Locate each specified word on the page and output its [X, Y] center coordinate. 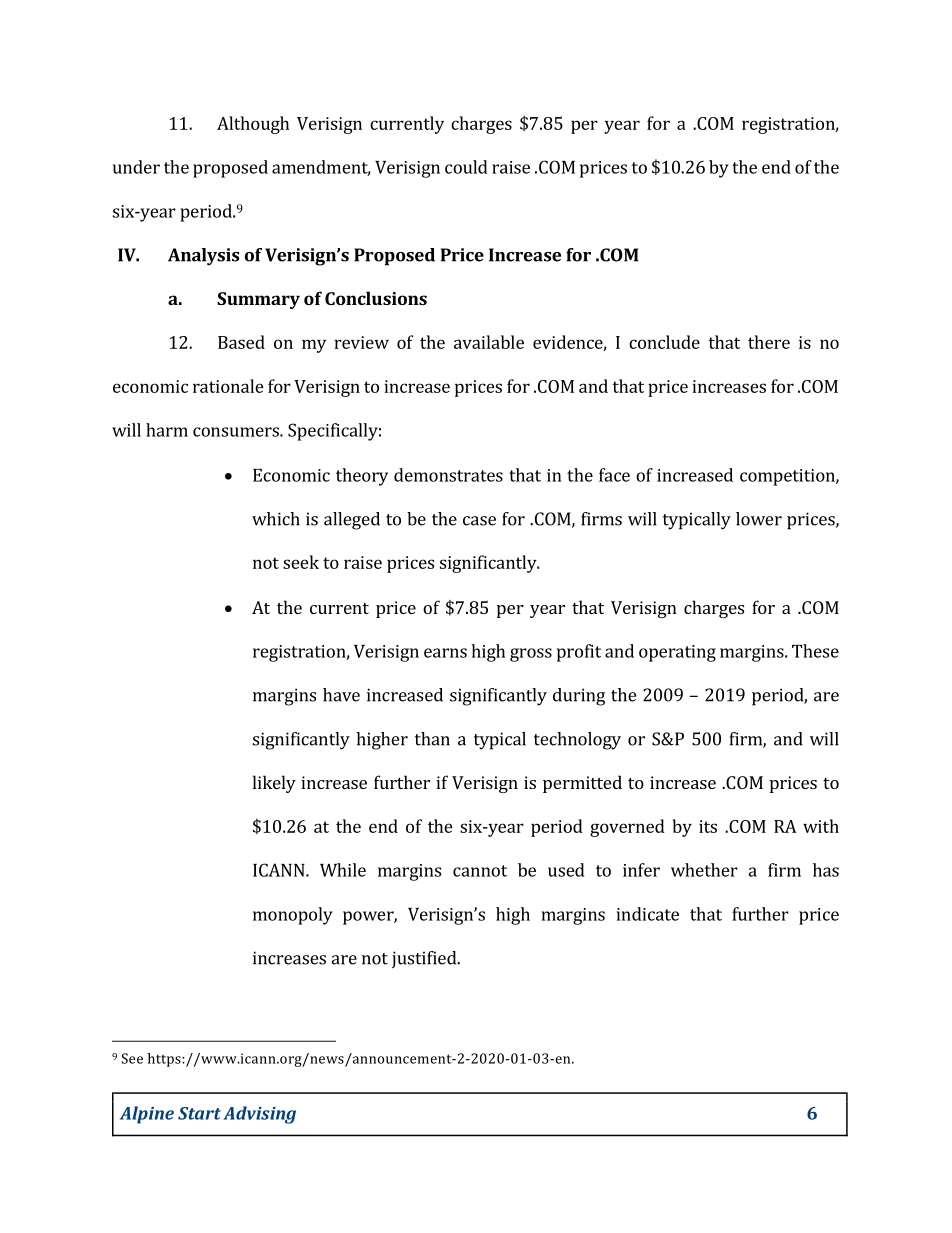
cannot [480, 871]
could [466, 167]
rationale [228, 386]
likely [274, 784]
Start [199, 1113]
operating [677, 653]
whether [704, 870]
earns [445, 653]
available [489, 342]
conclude [664, 342]
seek [301, 562]
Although [253, 125]
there [769, 342]
